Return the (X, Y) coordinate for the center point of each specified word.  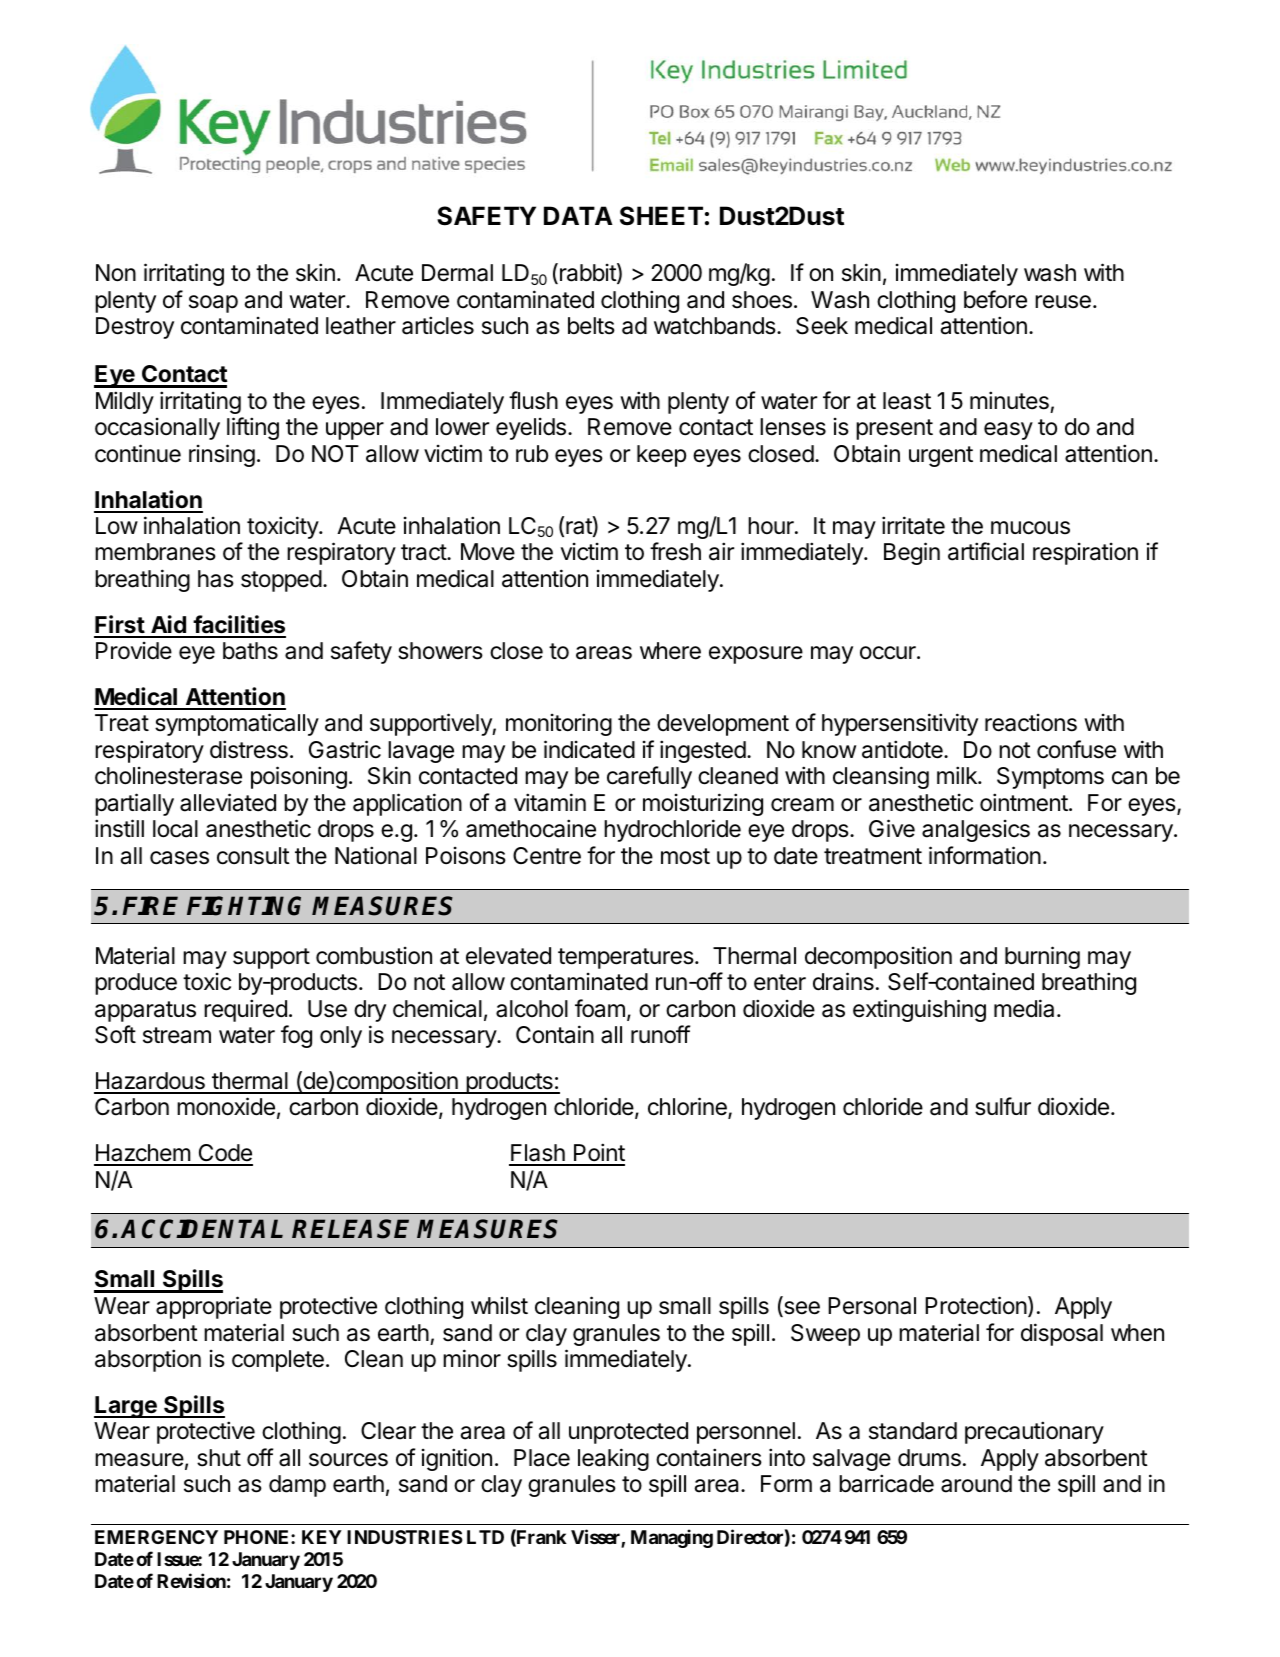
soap (213, 304)
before (995, 299)
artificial (986, 551)
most (685, 856)
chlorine (688, 1108)
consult (253, 856)
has (216, 579)
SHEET (661, 216)
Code (224, 1154)
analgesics (976, 831)
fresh (675, 551)
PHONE (258, 1537)
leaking (613, 1459)
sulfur (1003, 1106)
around (976, 1484)
